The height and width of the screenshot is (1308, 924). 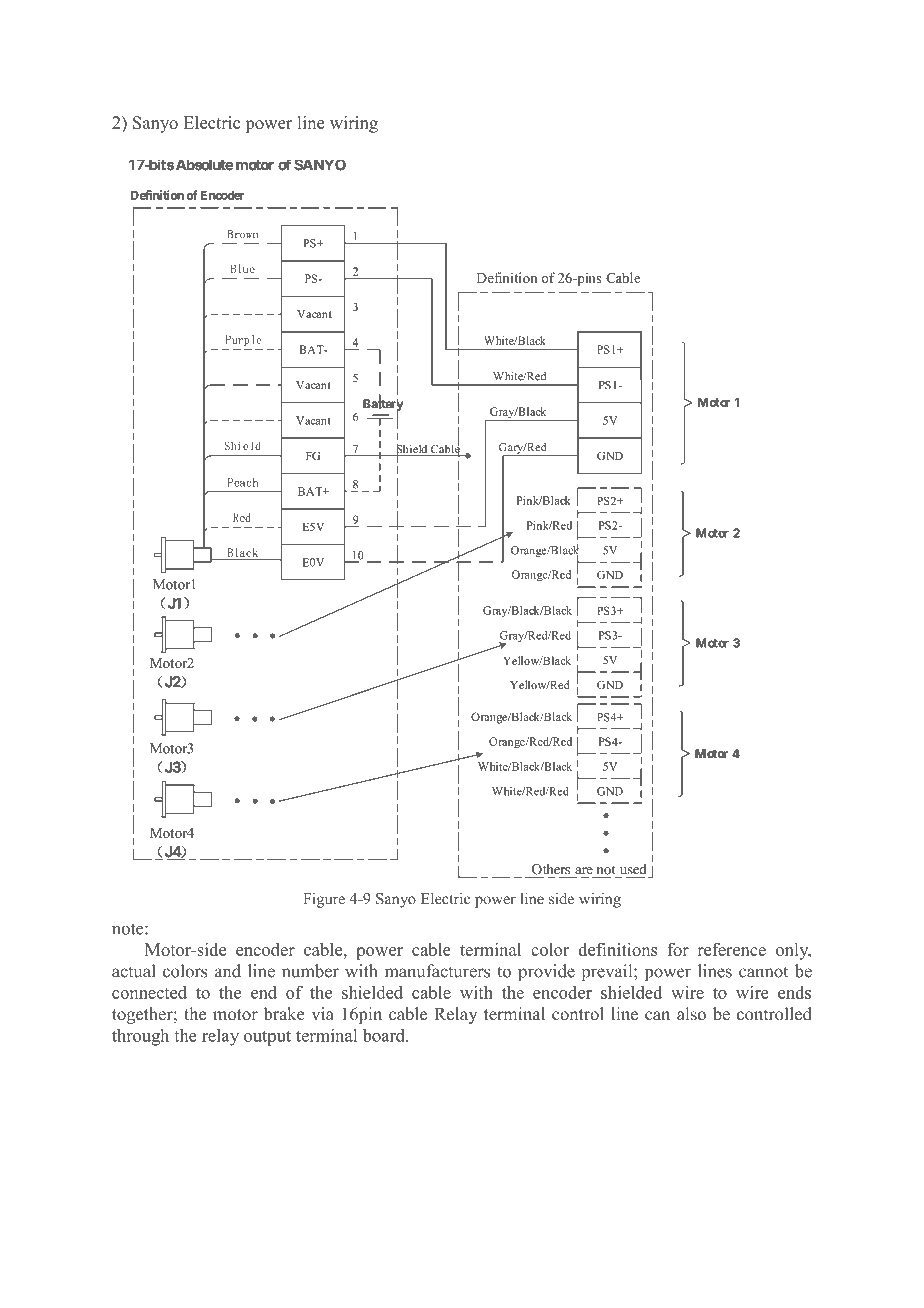 What do you see at coordinates (584, 872) in the screenshot?
I see `are` at bounding box center [584, 872].
